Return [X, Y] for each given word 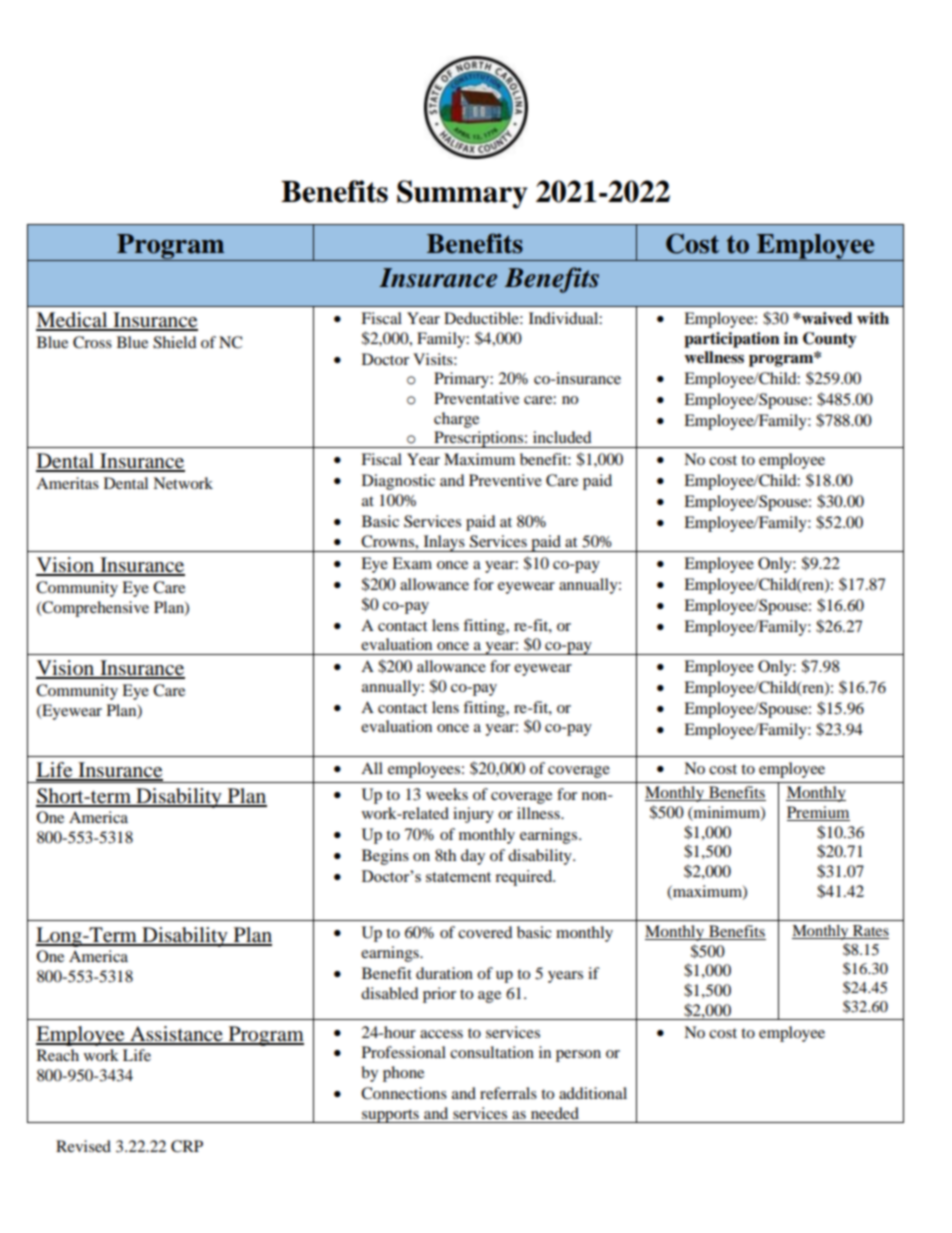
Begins [385, 857]
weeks [447, 794]
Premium [818, 813]
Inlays [444, 543]
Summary [462, 194]
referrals [508, 1093]
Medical [73, 321]
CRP [187, 1146]
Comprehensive [94, 609]
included [562, 437]
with [873, 318]
